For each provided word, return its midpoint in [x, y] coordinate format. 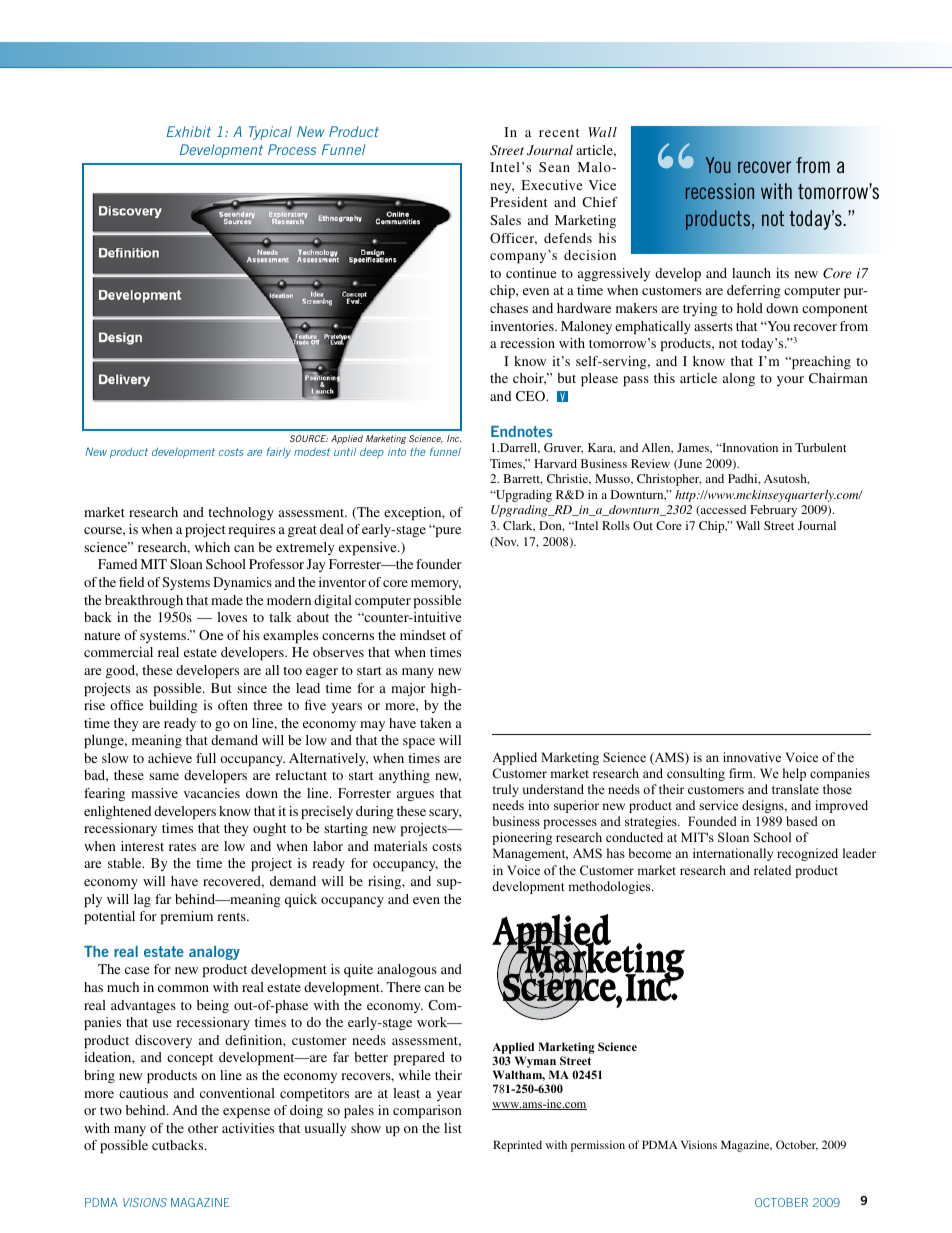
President [519, 202]
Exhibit [189, 131]
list [453, 1128]
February [773, 511]
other [203, 1128]
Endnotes [522, 431]
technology [241, 513]
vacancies [212, 793]
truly [506, 790]
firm [742, 773]
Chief [600, 202]
